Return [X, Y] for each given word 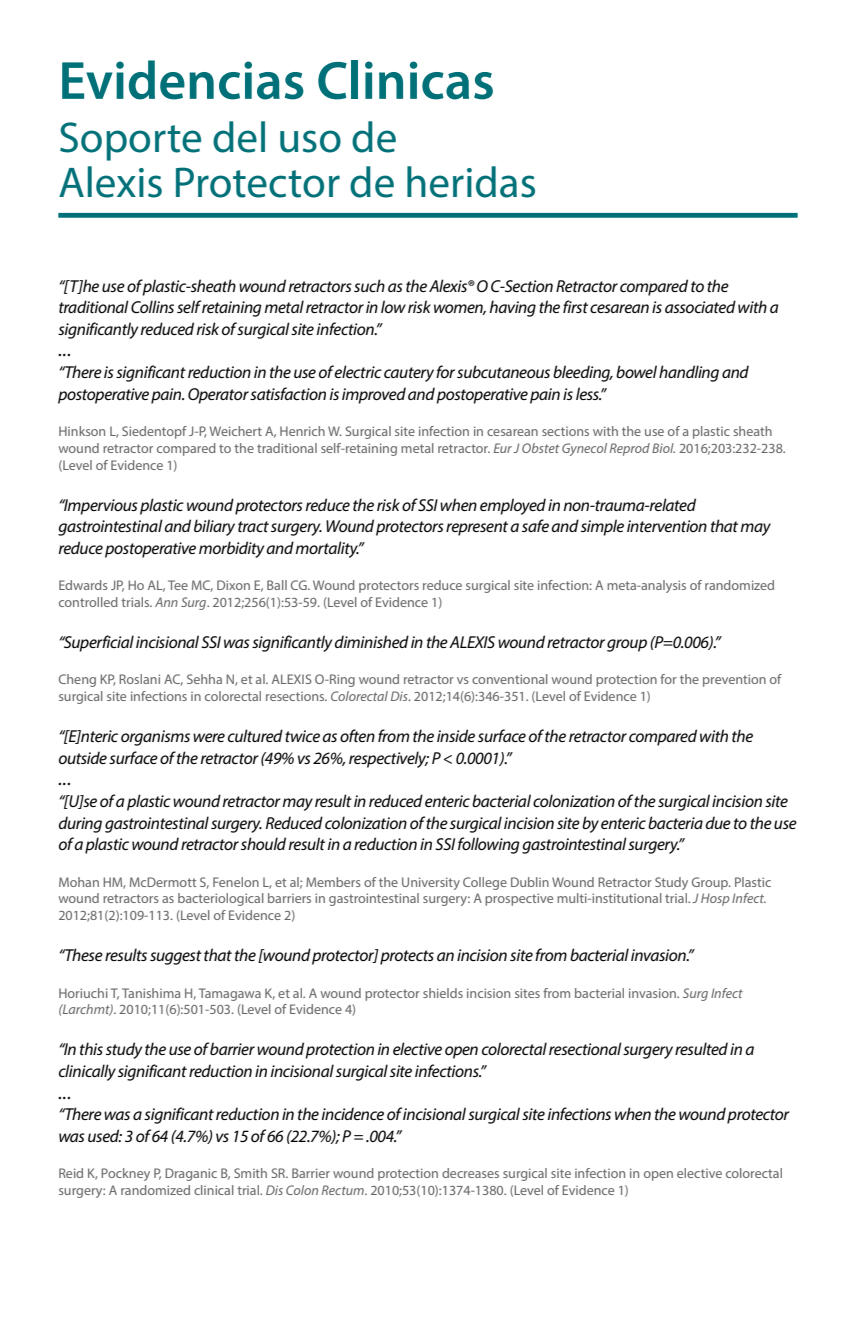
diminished [371, 641]
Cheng [77, 680]
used [105, 1135]
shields [443, 993]
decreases [470, 1173]
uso [310, 141]
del [239, 137]
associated [700, 306]
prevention [734, 680]
